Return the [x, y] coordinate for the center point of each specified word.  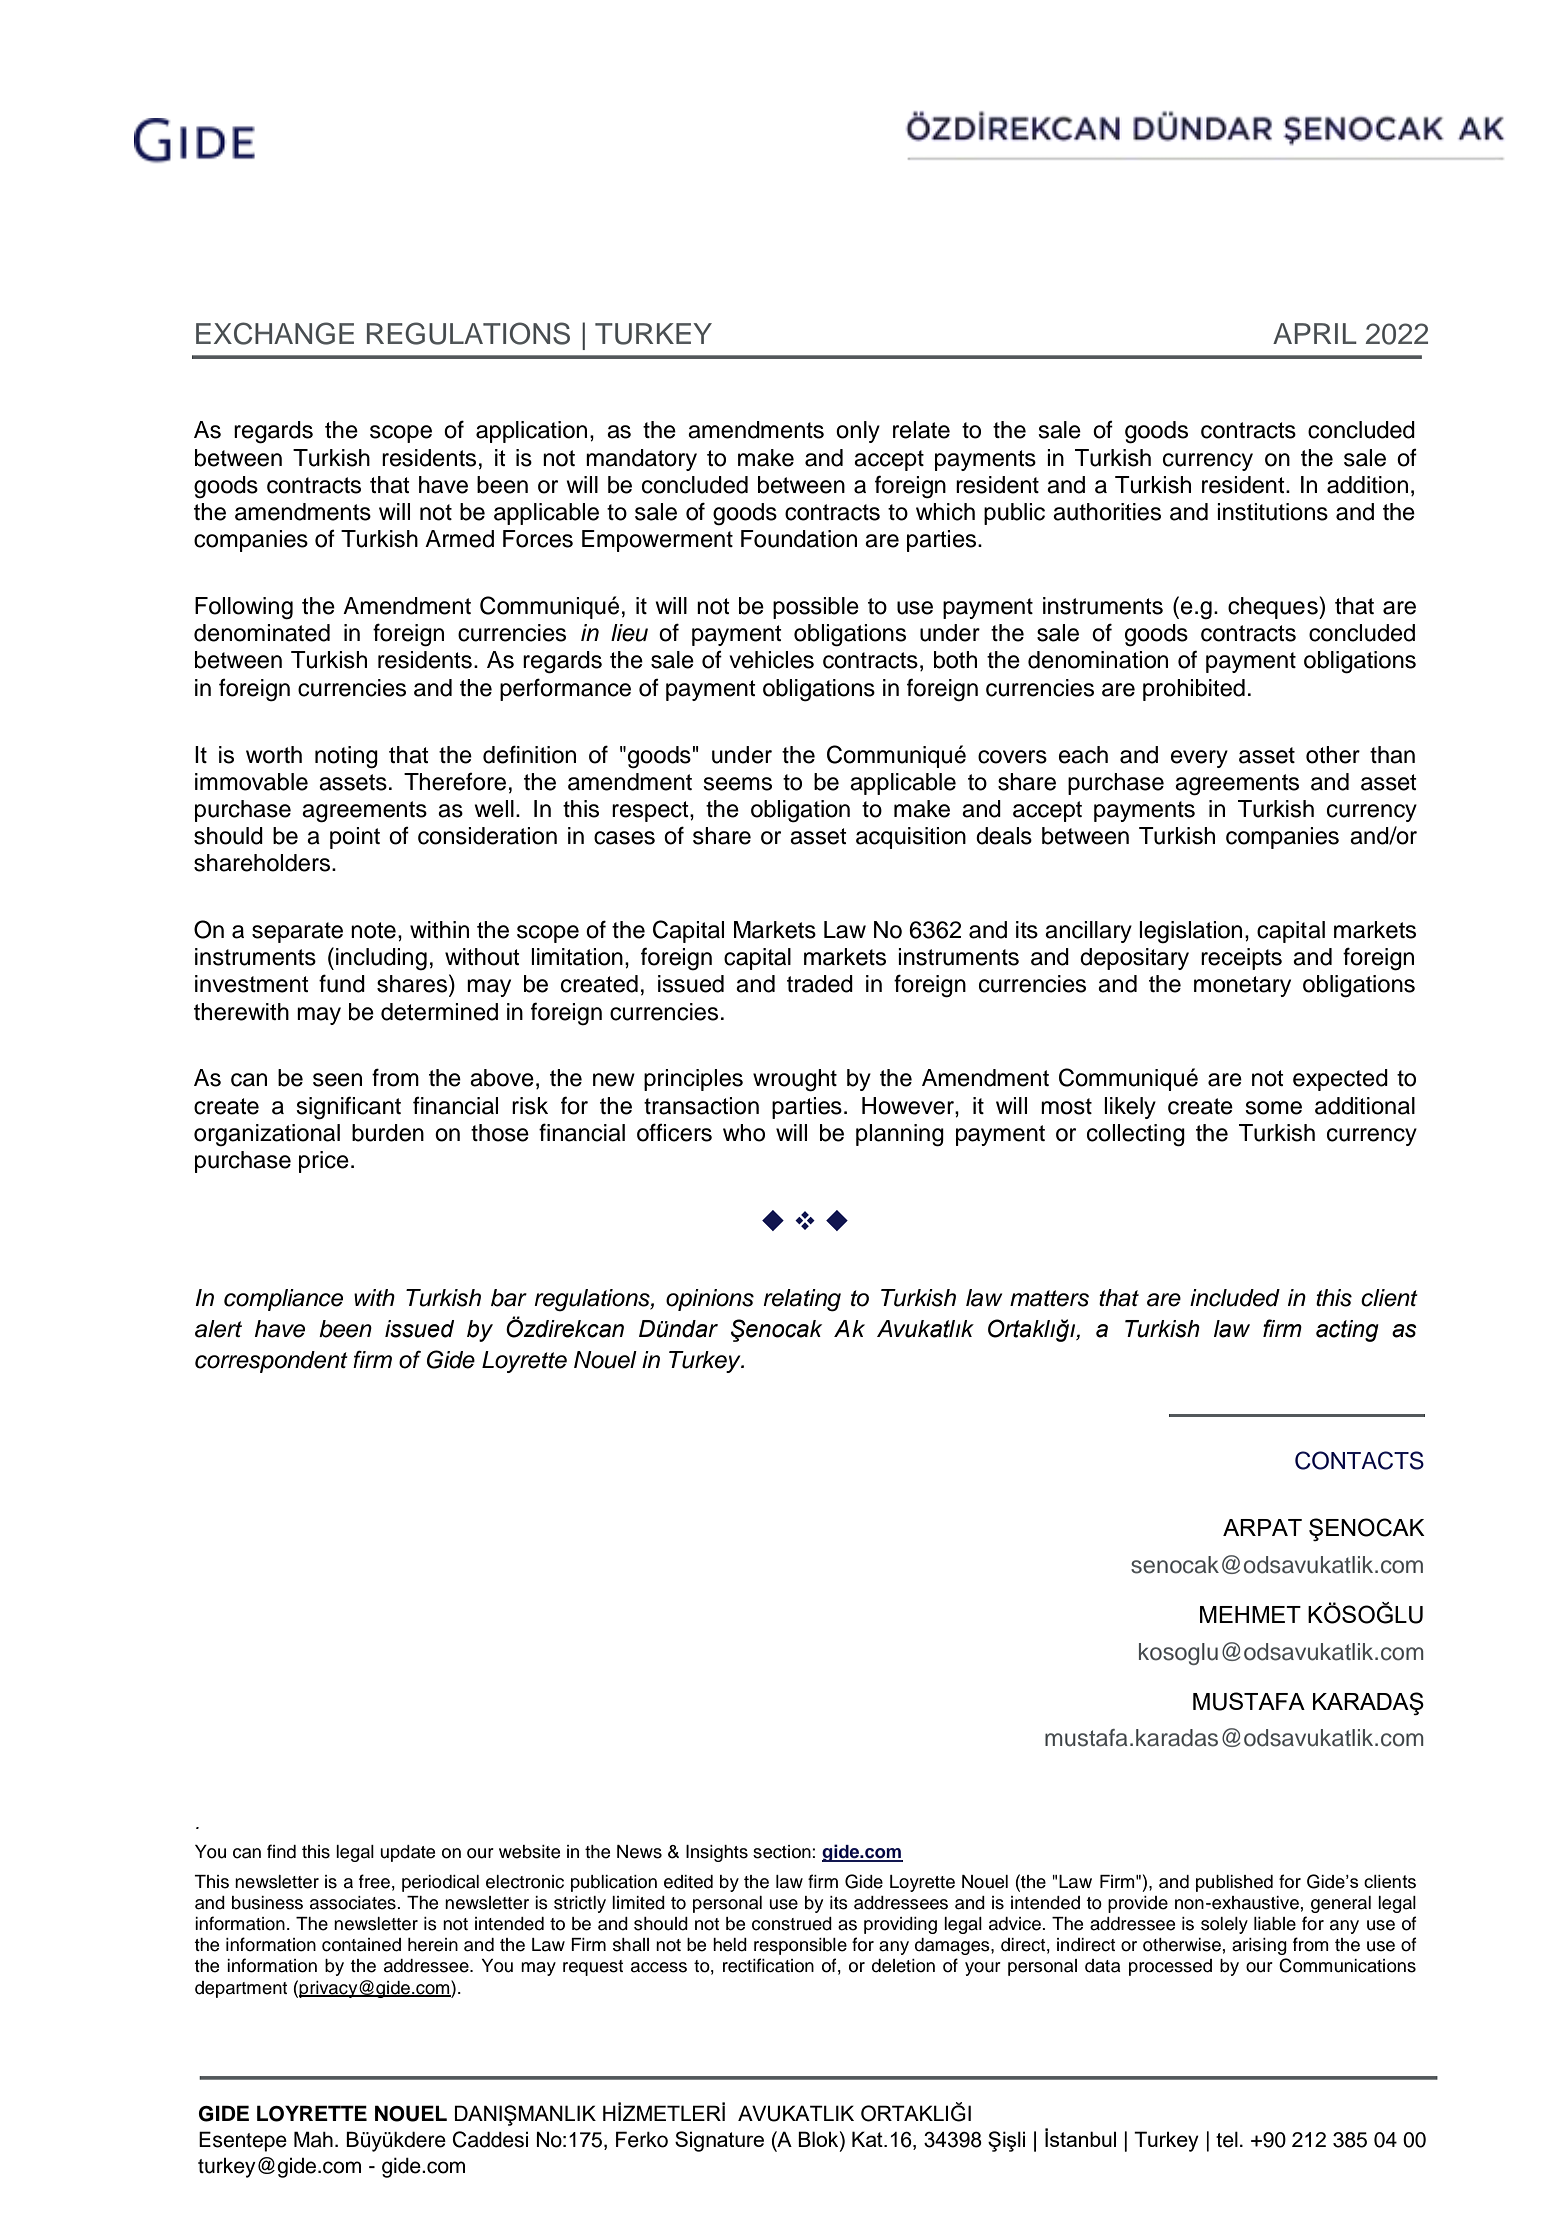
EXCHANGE [275, 333]
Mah [313, 2139]
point [355, 838]
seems [737, 784]
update [407, 1853]
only [858, 432]
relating [802, 1300]
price [324, 1162]
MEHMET [1250, 1614]
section [783, 1852]
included [1235, 1298]
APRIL [1315, 333]
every [1199, 759]
